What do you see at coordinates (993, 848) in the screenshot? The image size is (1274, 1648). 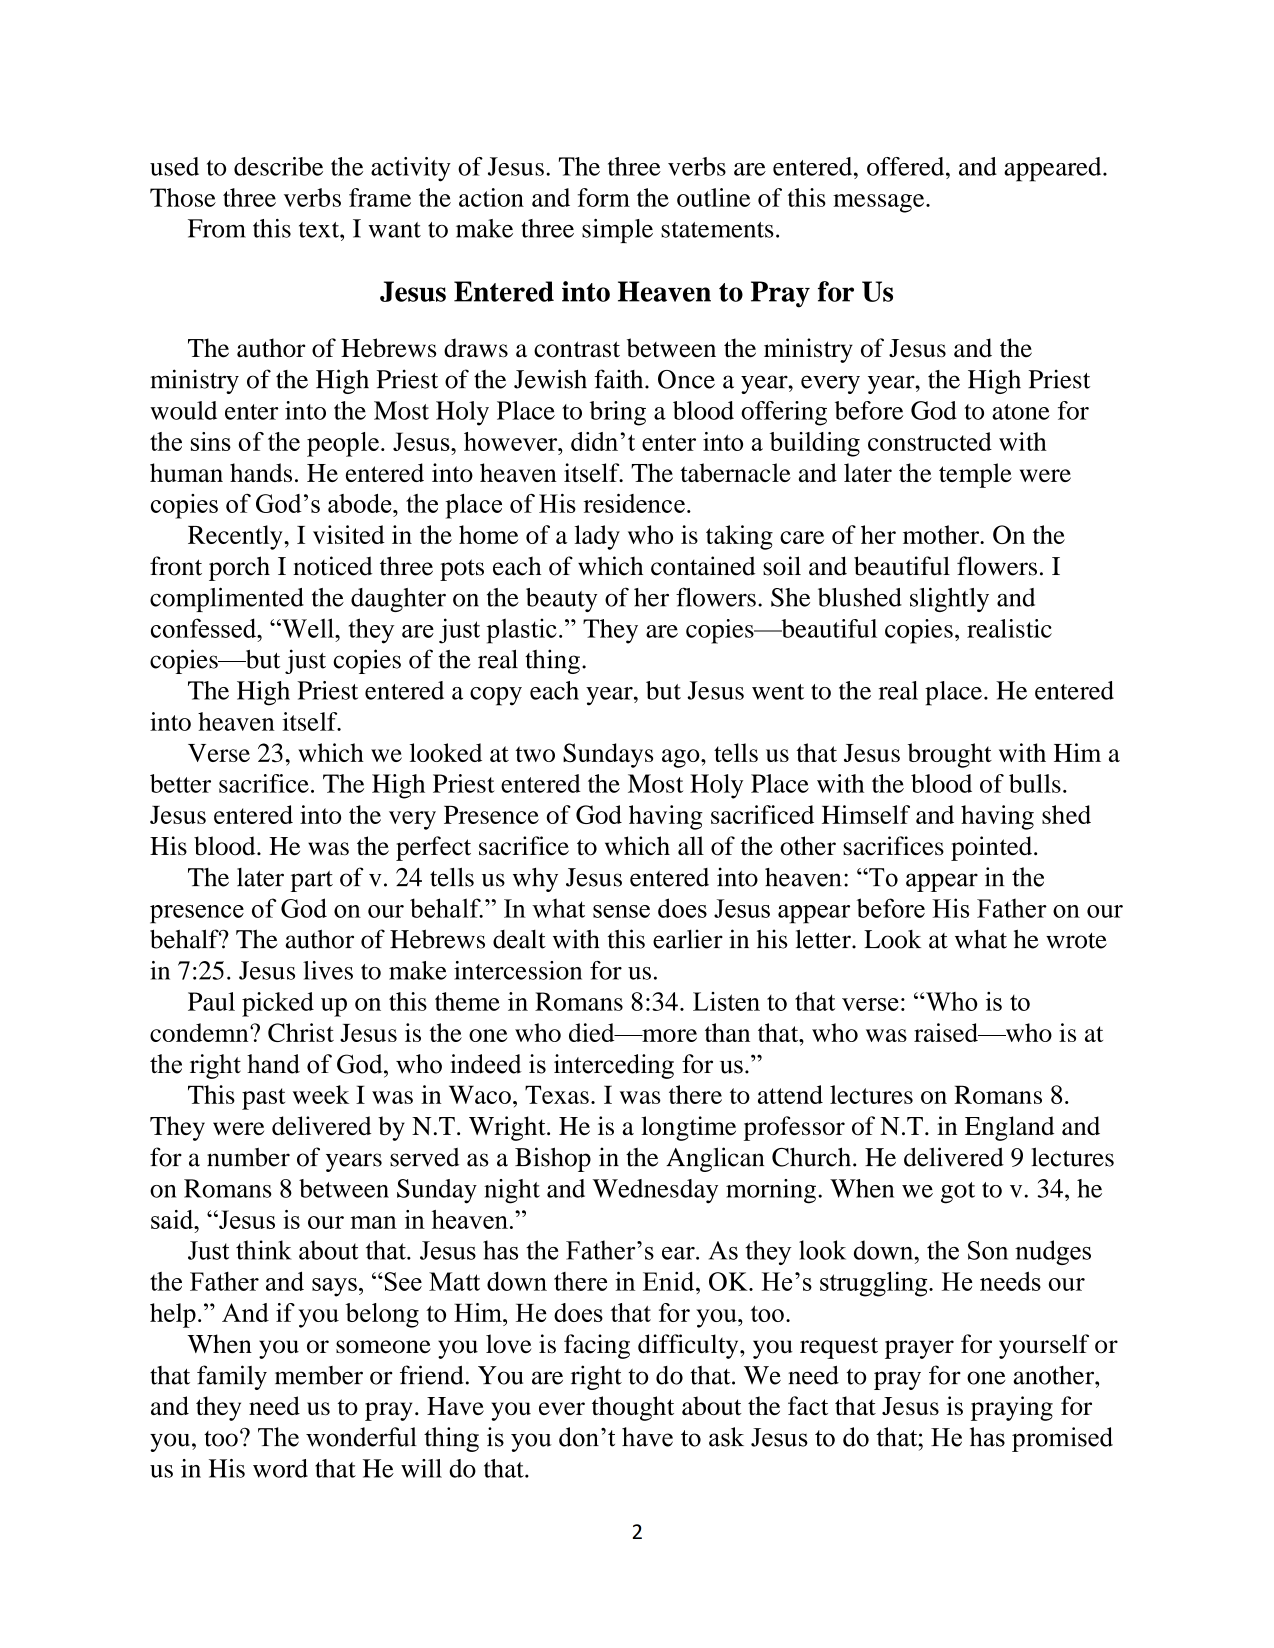 I see `pointed` at bounding box center [993, 848].
